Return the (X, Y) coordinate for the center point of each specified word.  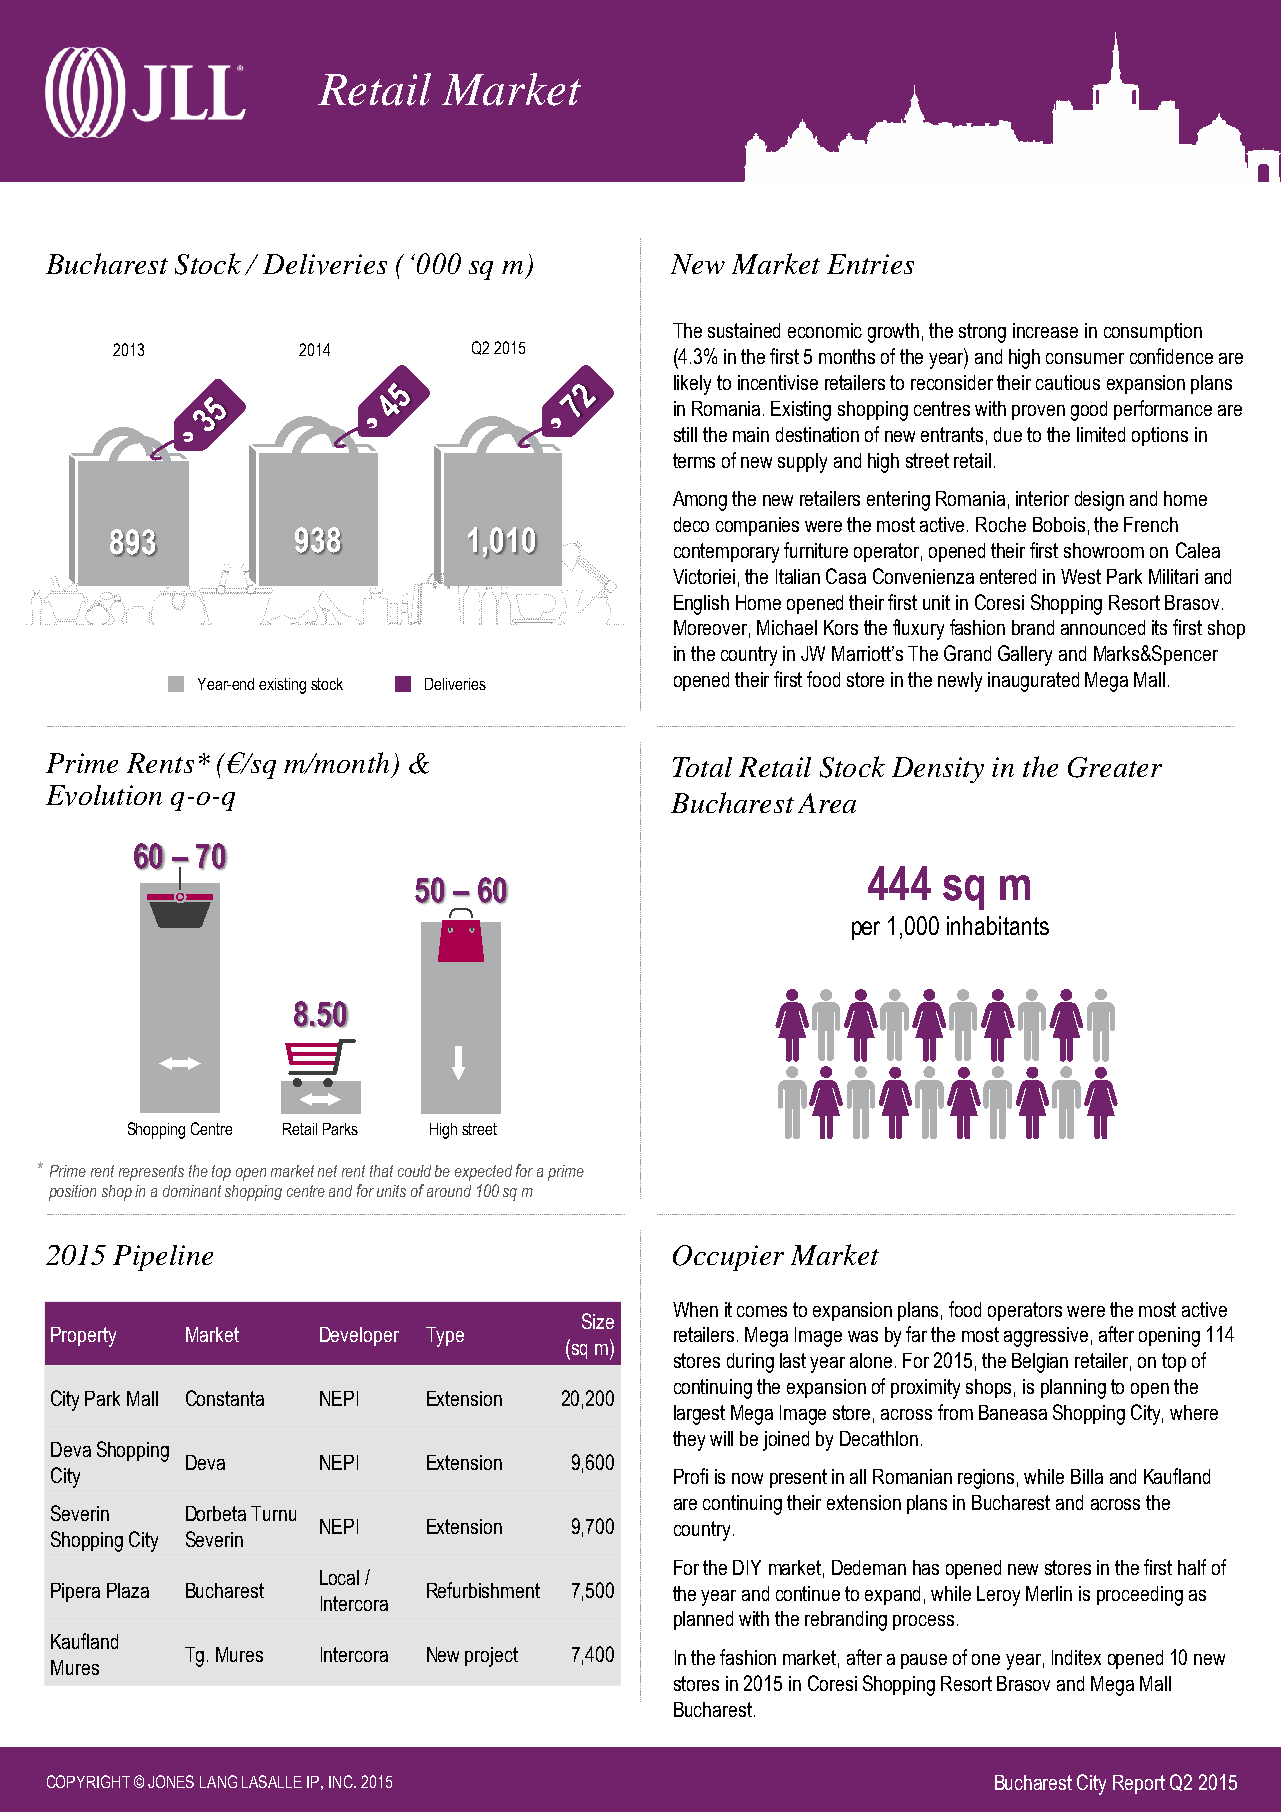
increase (1045, 330)
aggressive (1046, 1337)
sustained (744, 330)
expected (483, 1173)
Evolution (104, 795)
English (701, 605)
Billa (1087, 1476)
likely (692, 385)
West (1081, 576)
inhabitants (998, 925)
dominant (192, 1191)
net (327, 1171)
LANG (218, 1781)
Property (83, 1337)
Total (702, 767)
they (689, 1441)
